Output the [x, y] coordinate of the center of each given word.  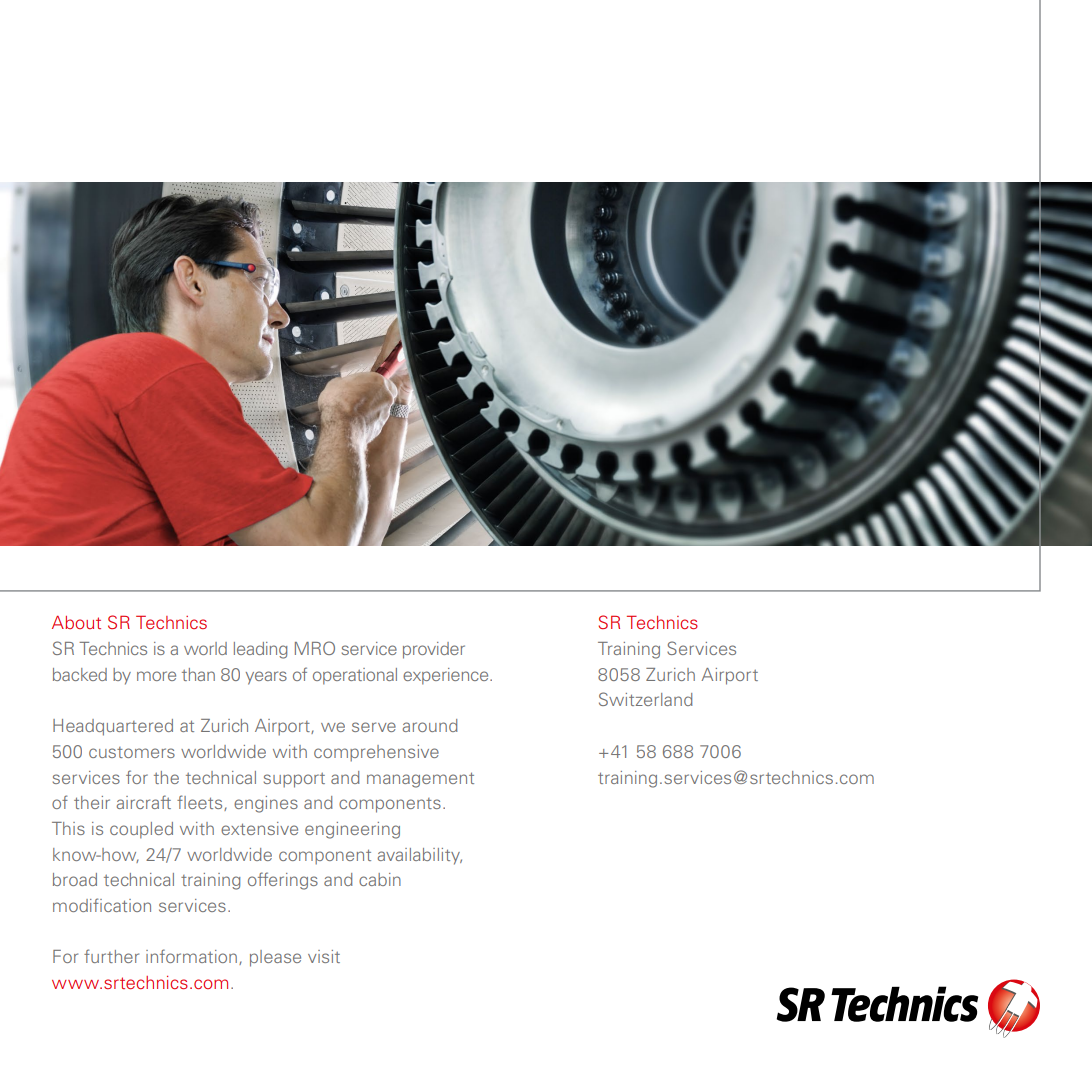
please [275, 958]
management [420, 780]
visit [324, 956]
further [111, 956]
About [76, 622]
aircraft [143, 802]
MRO [315, 648]
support [294, 780]
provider [434, 650]
